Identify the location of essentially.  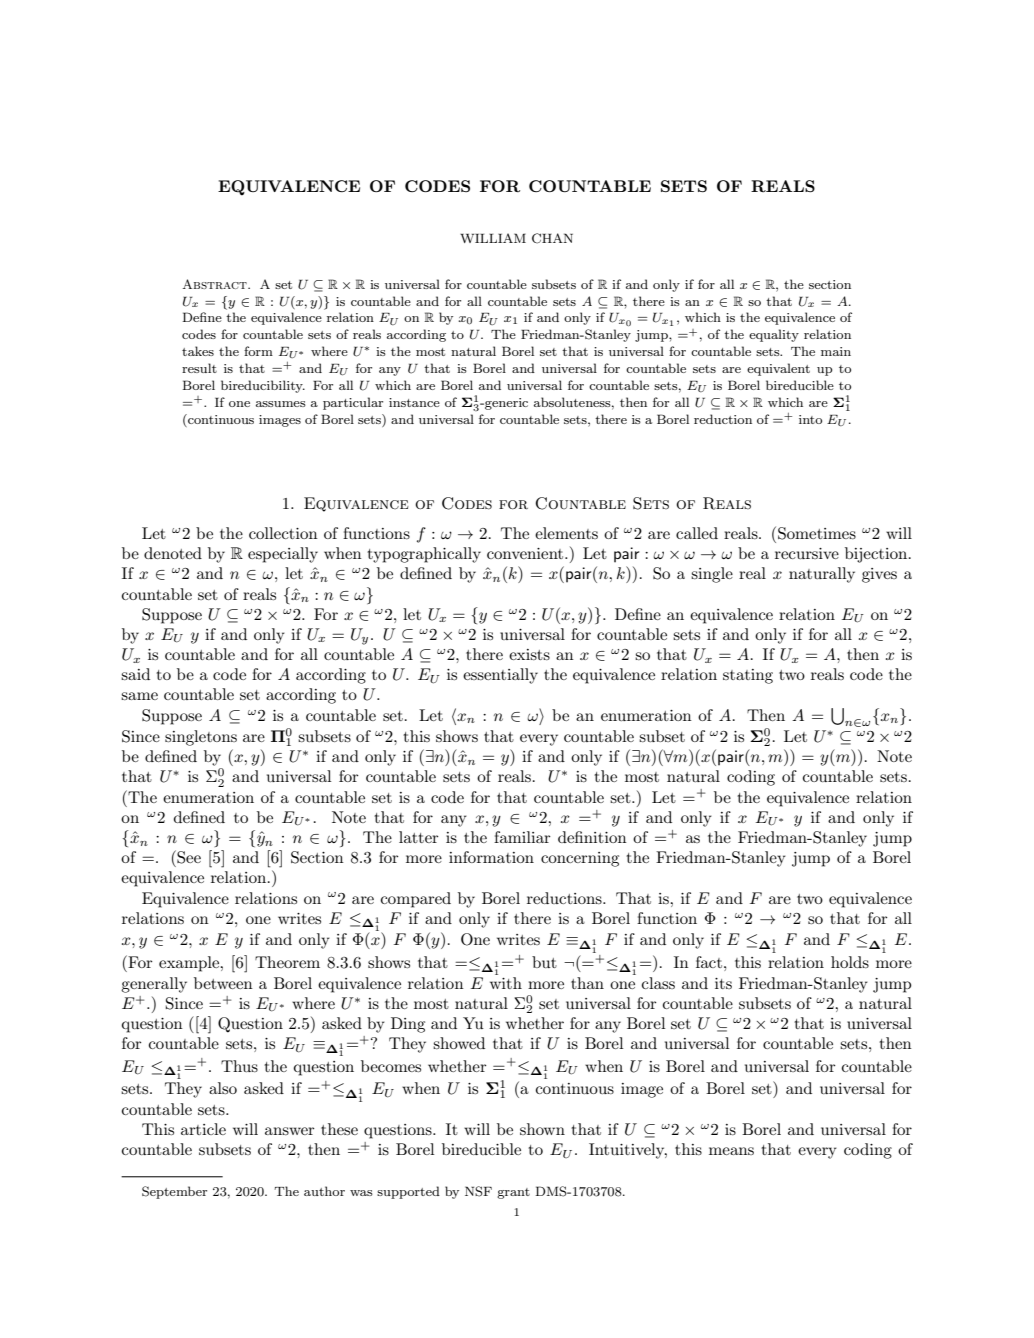
(500, 676).
